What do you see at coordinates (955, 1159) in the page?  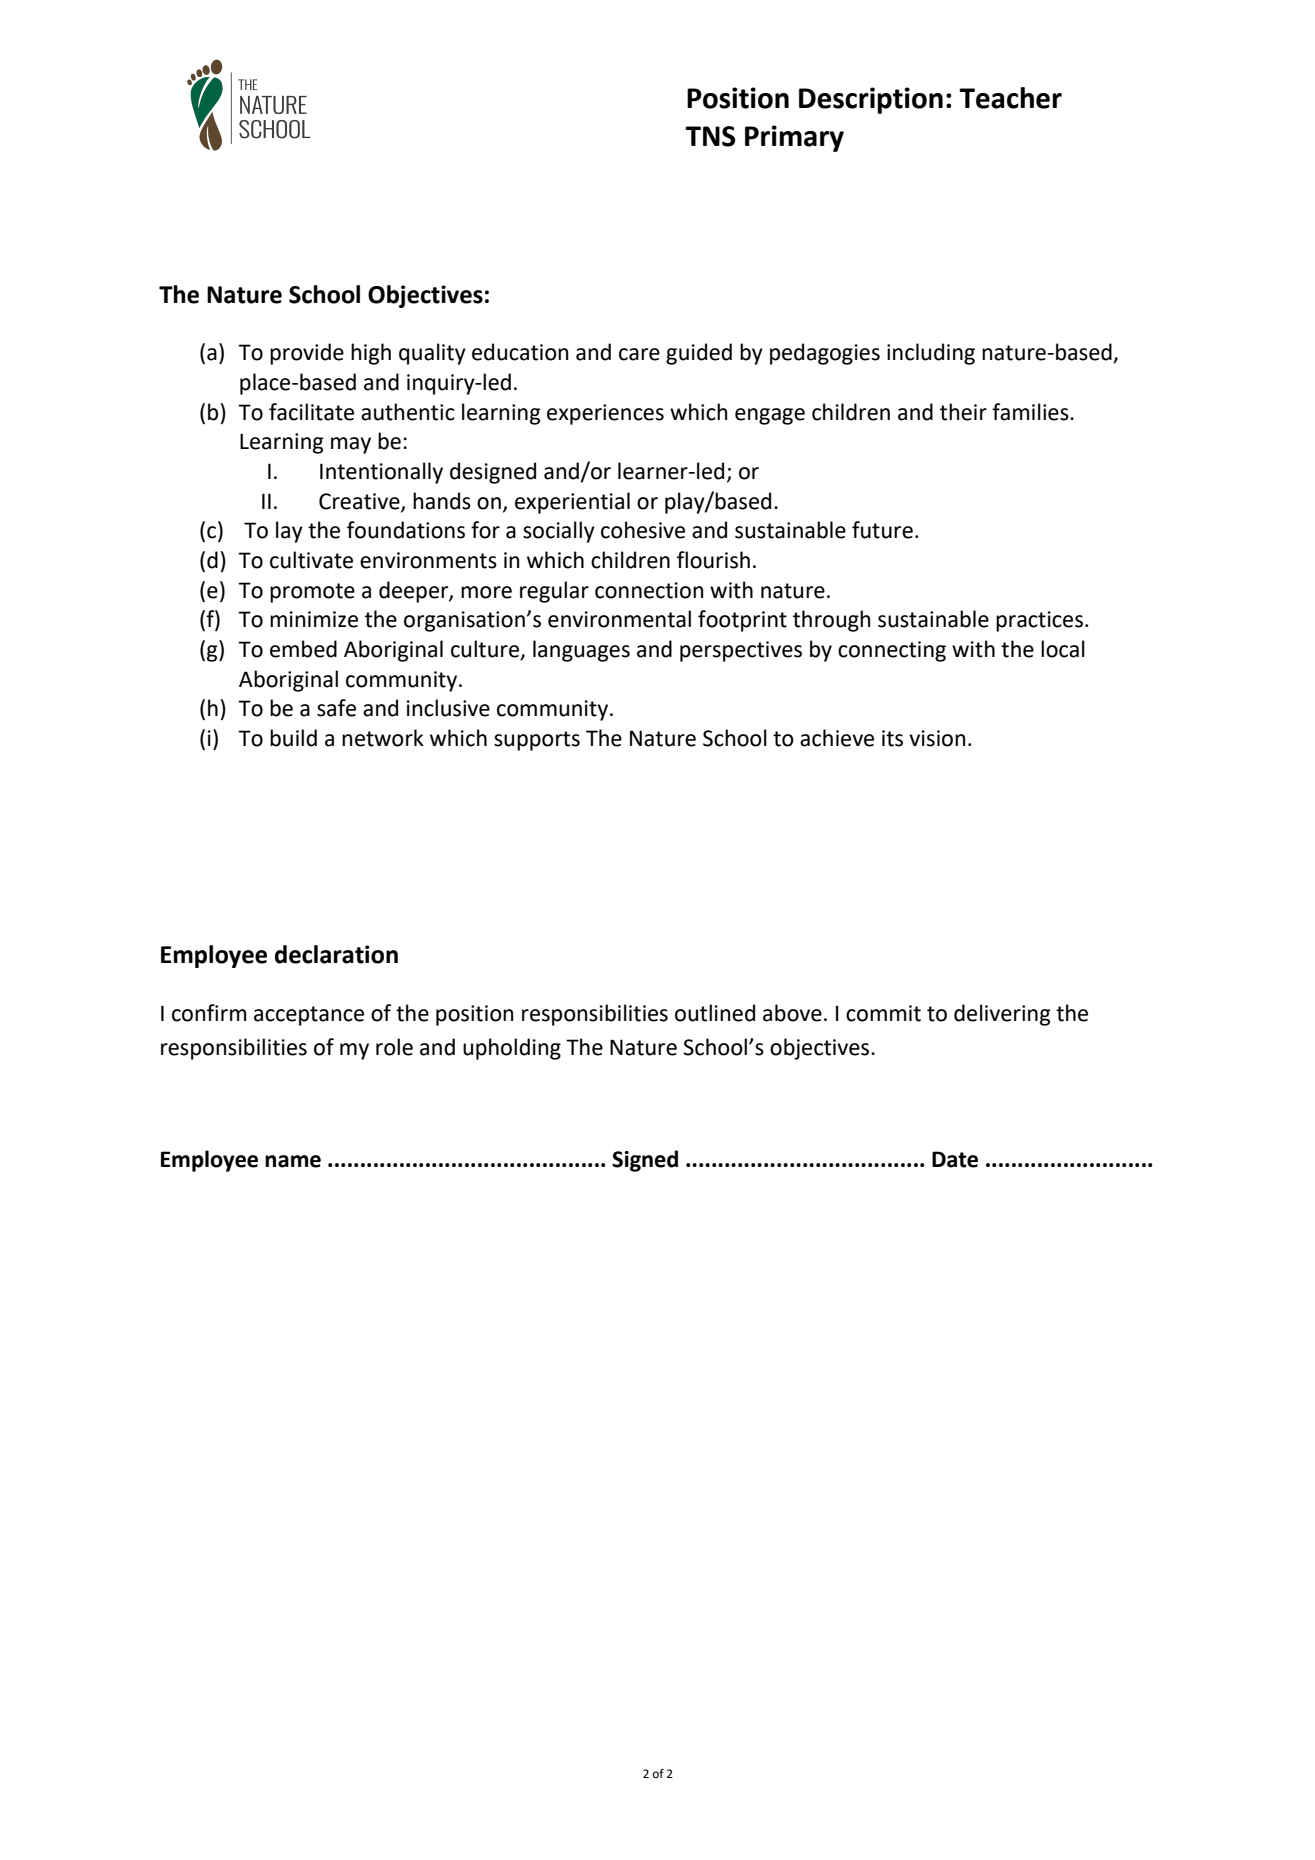 I see `Date` at bounding box center [955, 1159].
